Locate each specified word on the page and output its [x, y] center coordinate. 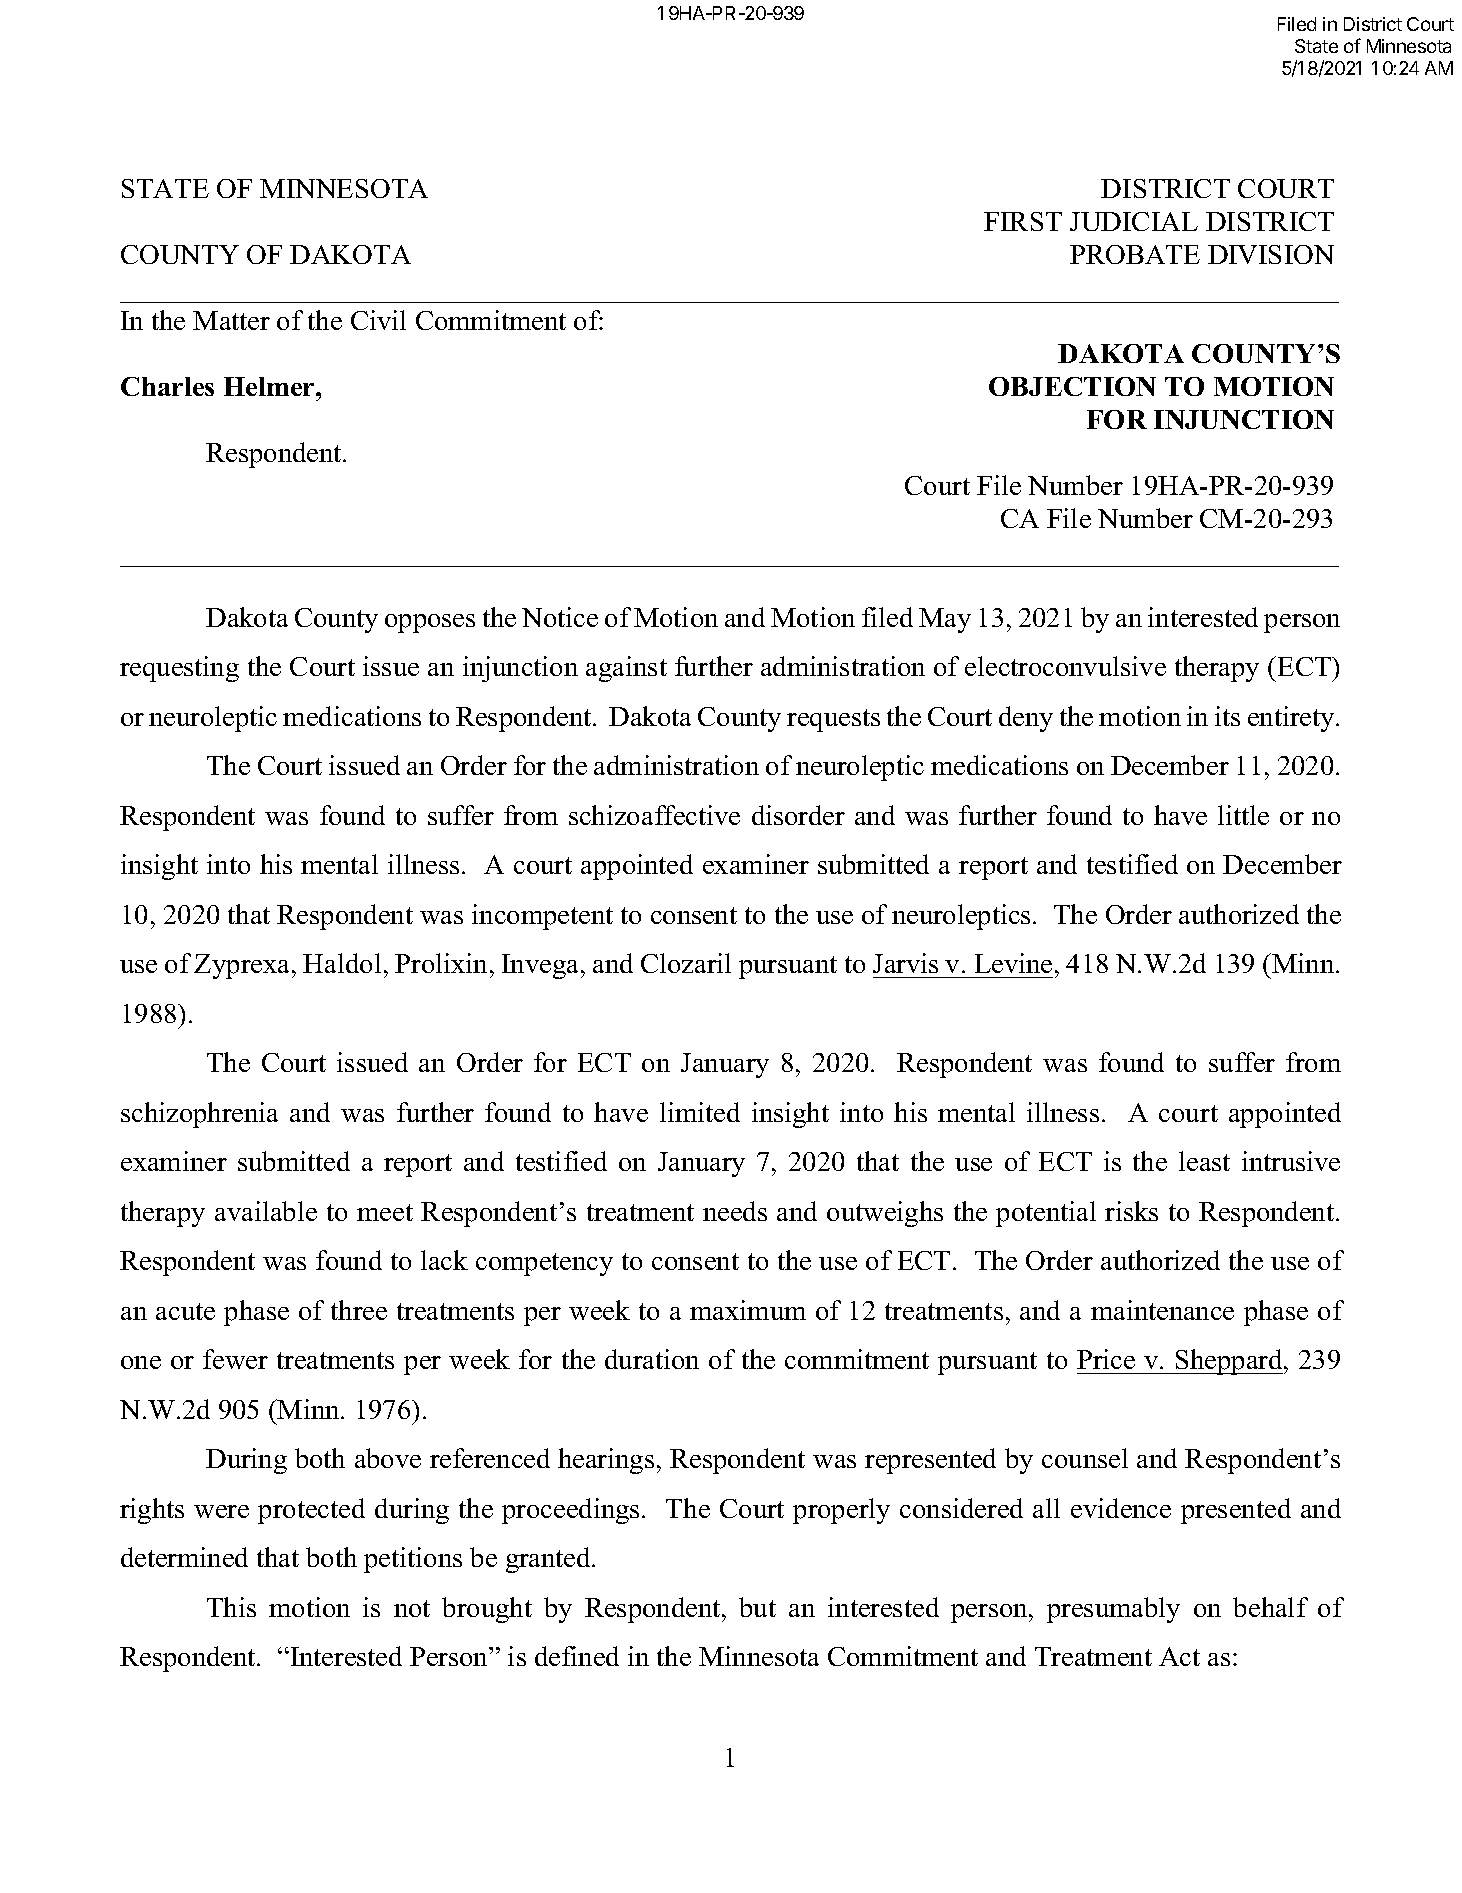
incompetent [542, 917]
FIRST [1023, 221]
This [231, 1607]
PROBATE [1135, 254]
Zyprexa [243, 966]
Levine [1013, 963]
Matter [231, 320]
